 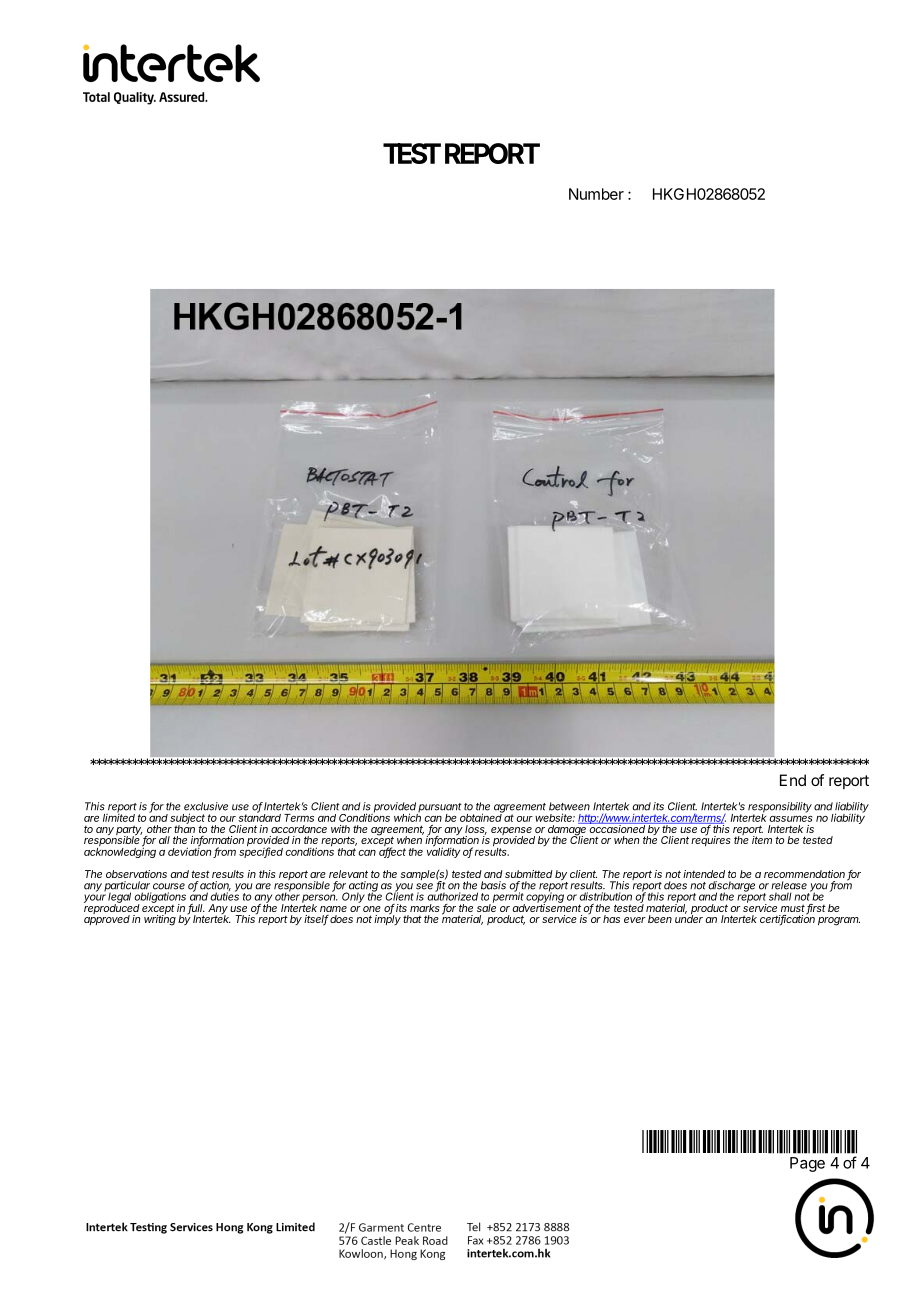 I want to click on assumes, so click(x=791, y=819).
